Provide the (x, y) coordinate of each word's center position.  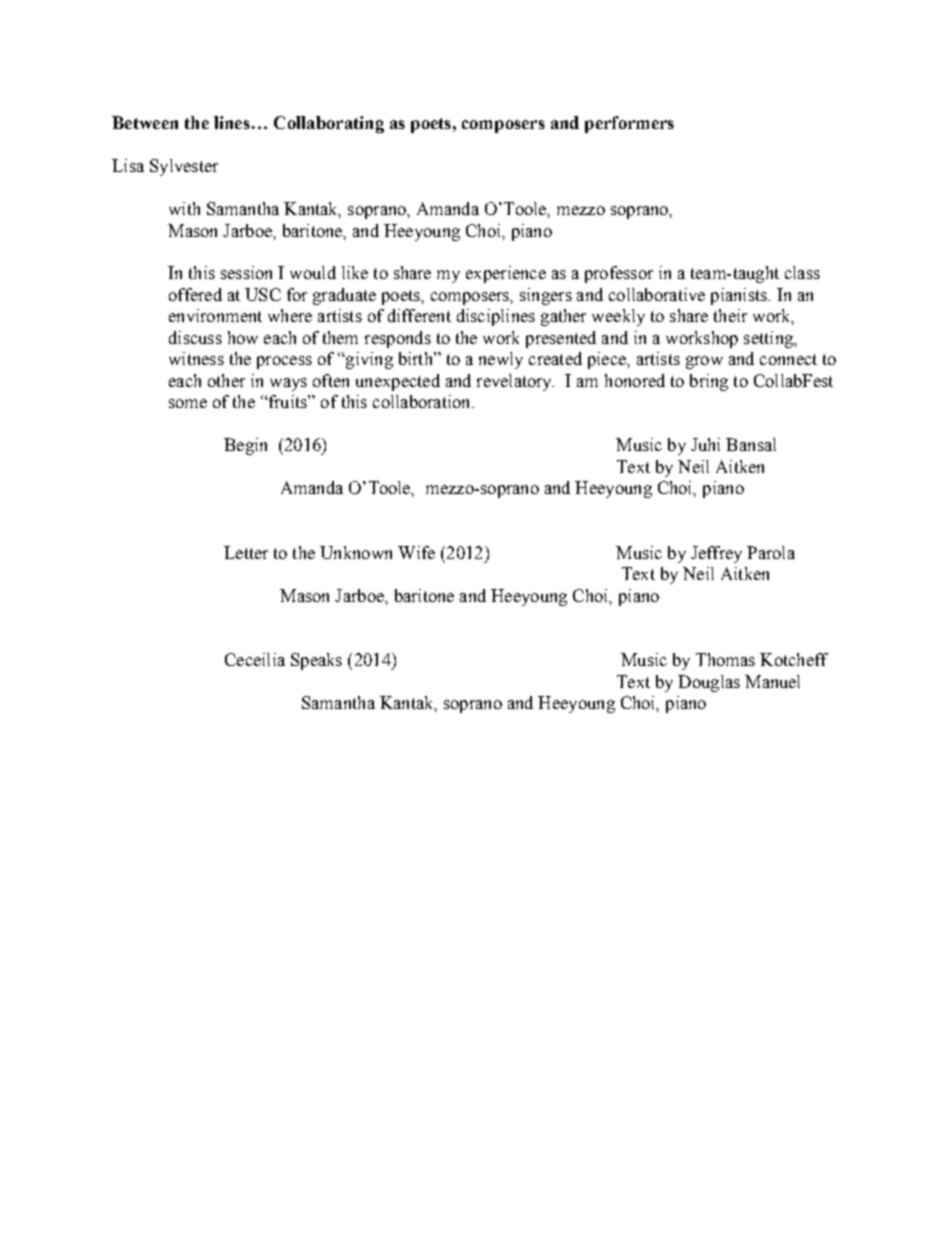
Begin (245, 446)
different (419, 315)
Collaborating (329, 124)
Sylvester (184, 167)
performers (629, 124)
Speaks (316, 661)
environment (215, 315)
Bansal (751, 444)
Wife (416, 552)
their (730, 315)
